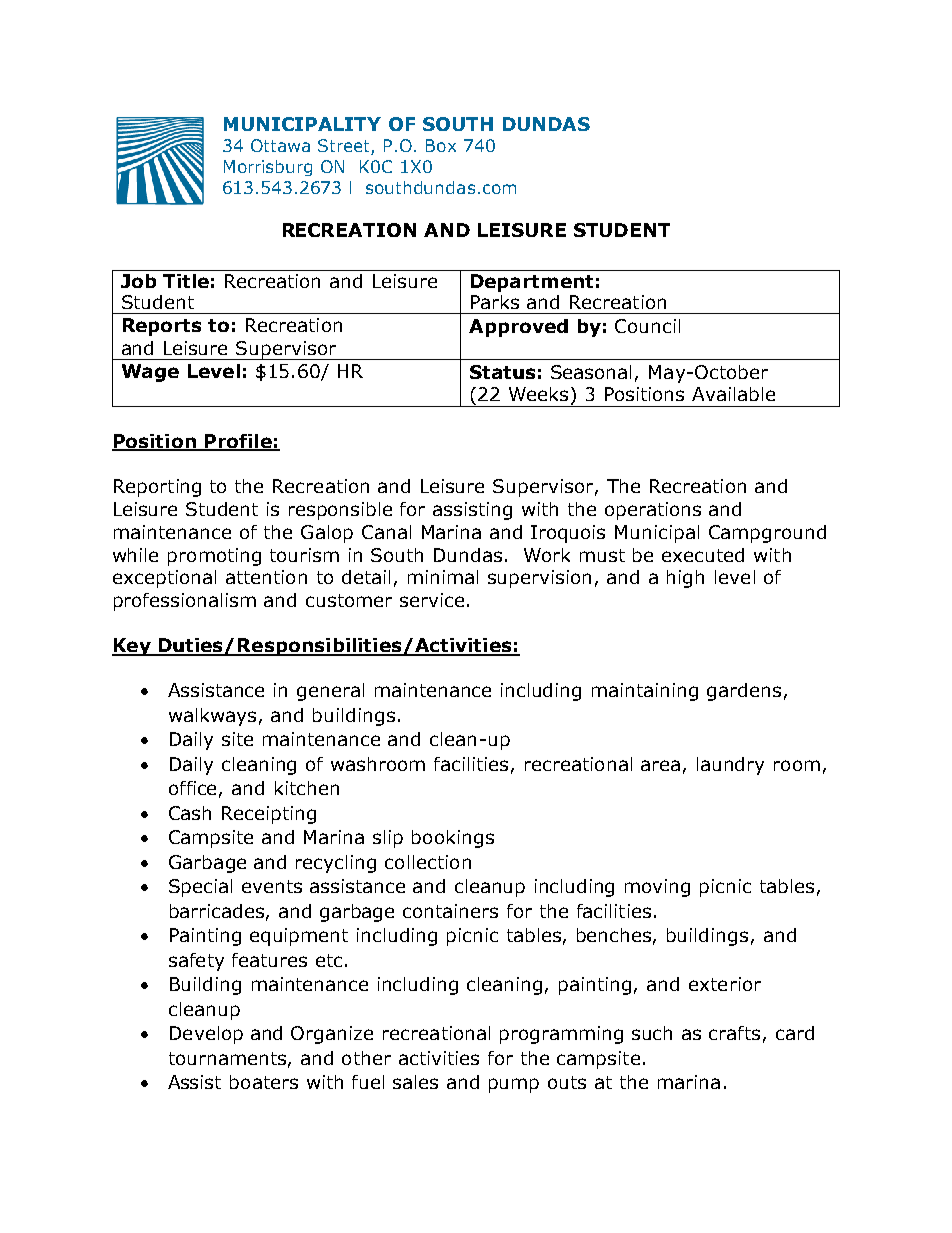  Describe the element at coordinates (647, 326) in the screenshot. I see `Council` at that location.
